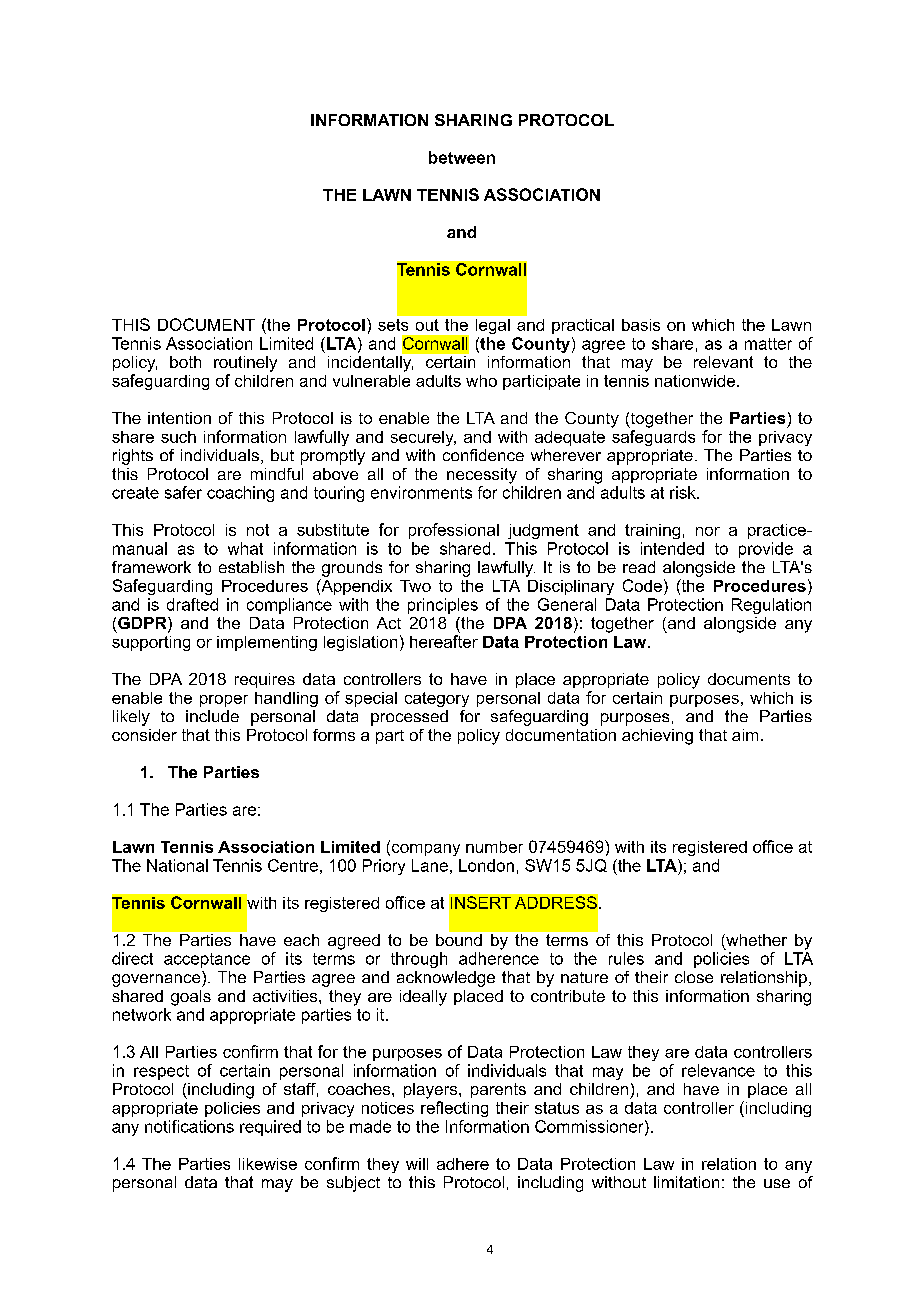 The height and width of the image is (1308, 924). I want to click on notifications, so click(189, 1126).
